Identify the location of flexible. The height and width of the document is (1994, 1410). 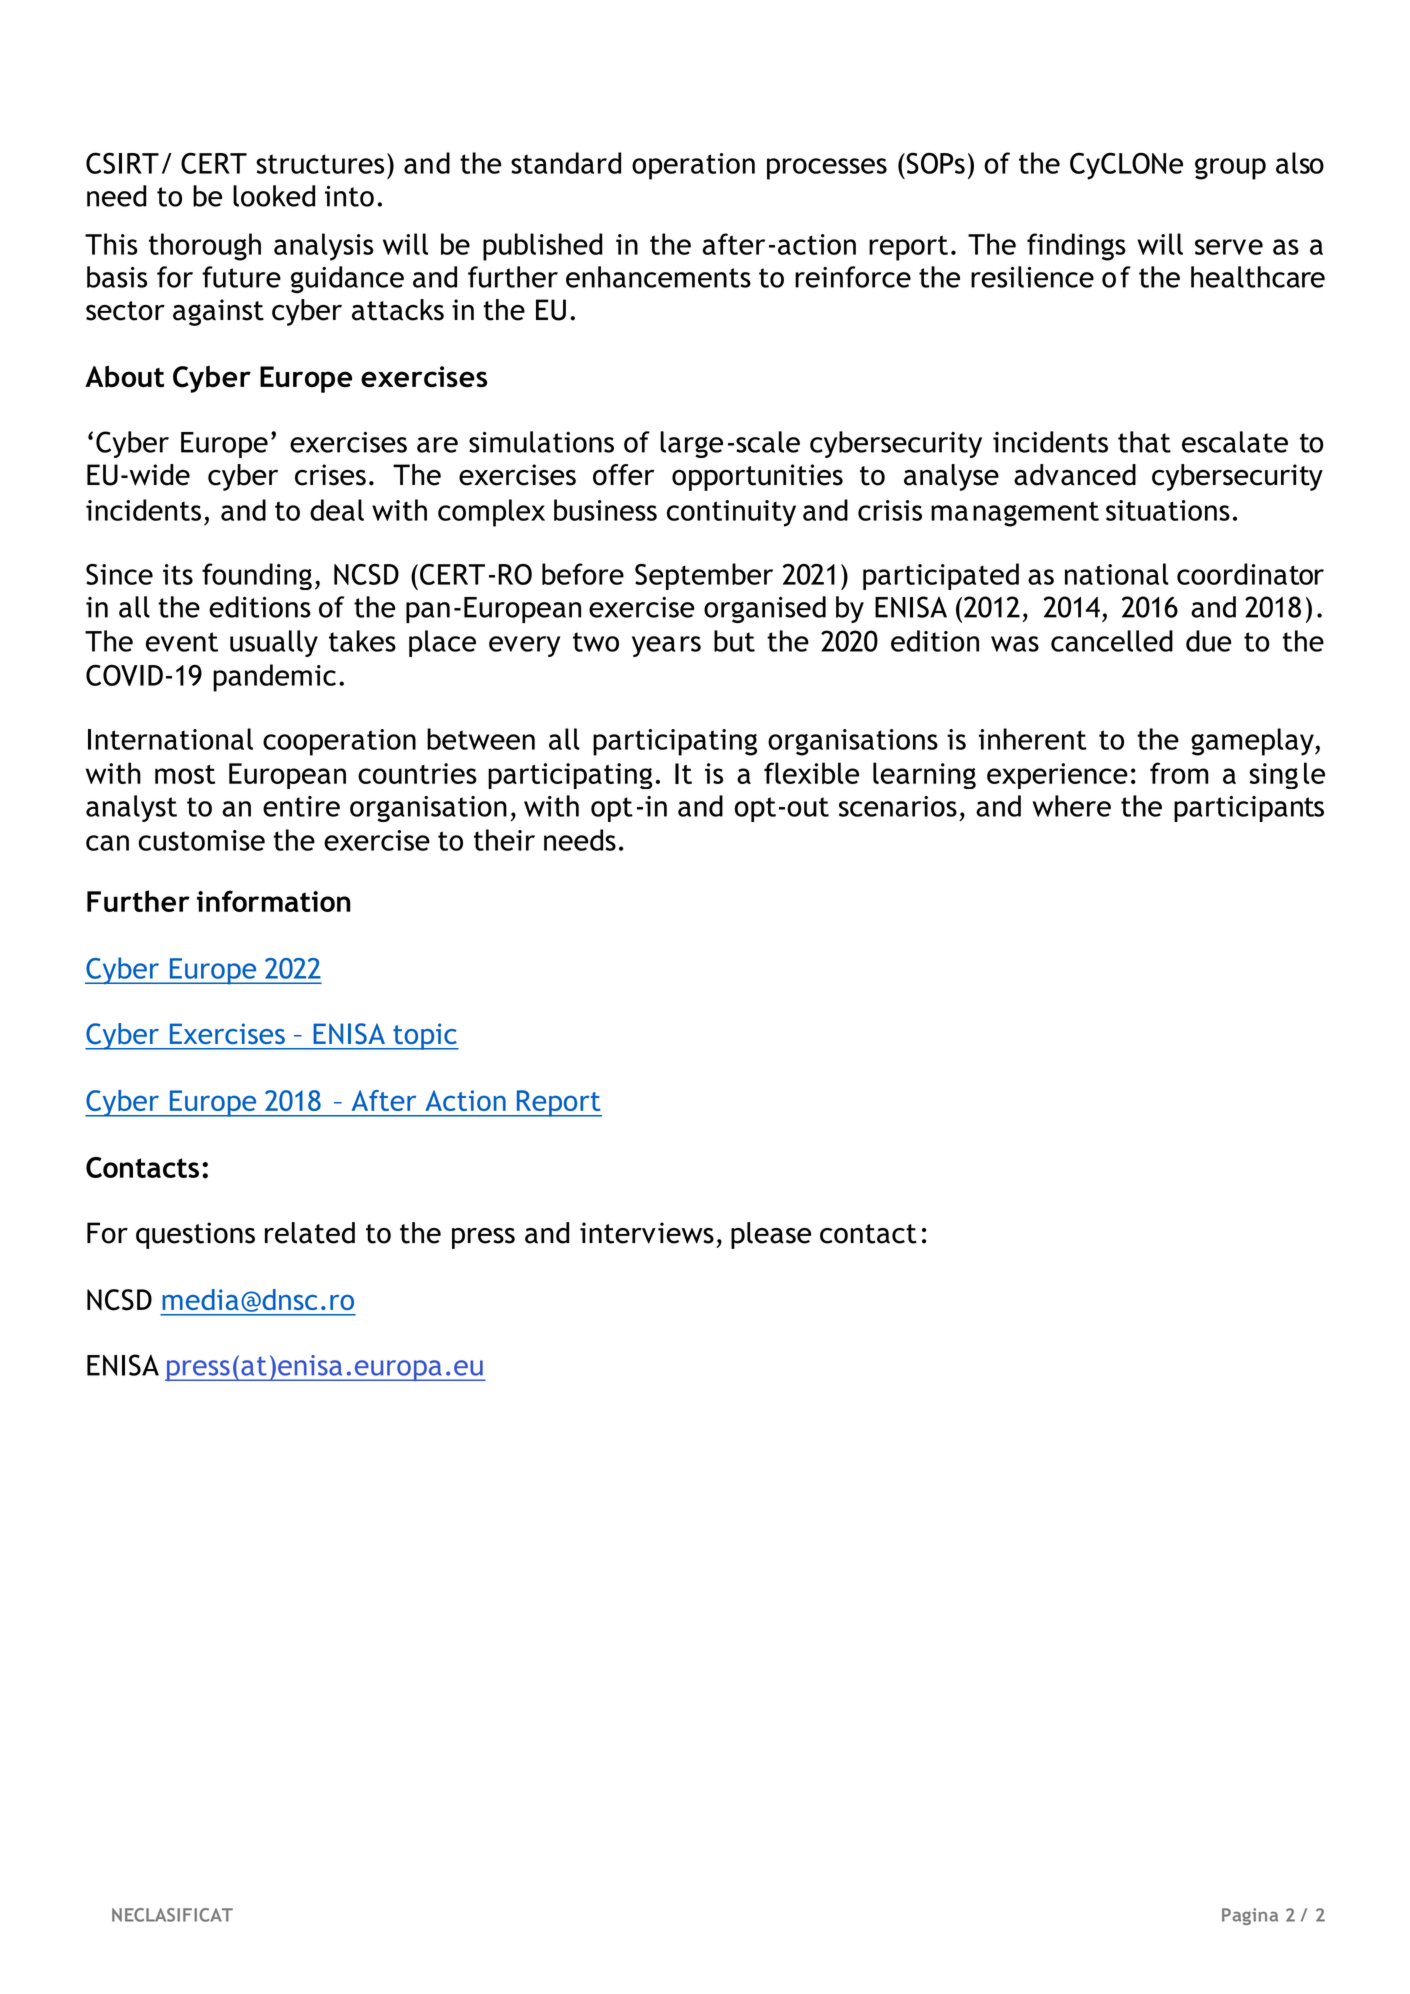
(811, 773).
